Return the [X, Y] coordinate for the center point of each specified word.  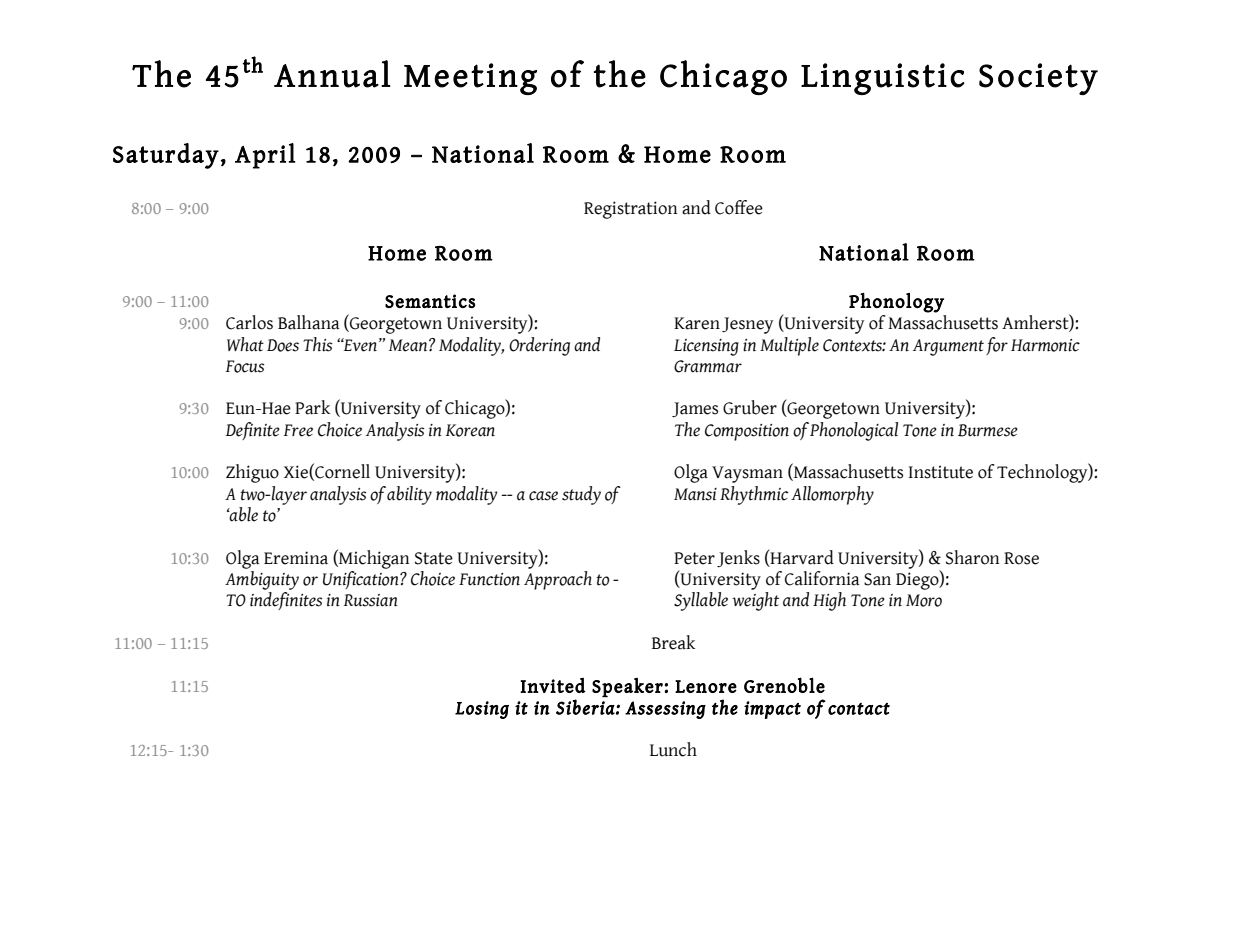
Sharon [973, 557]
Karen [697, 323]
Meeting [470, 79]
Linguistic [883, 79]
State [434, 558]
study [581, 495]
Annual [332, 74]
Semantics [430, 301]
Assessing [665, 710]
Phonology [896, 303]
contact [859, 709]
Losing [482, 710]
